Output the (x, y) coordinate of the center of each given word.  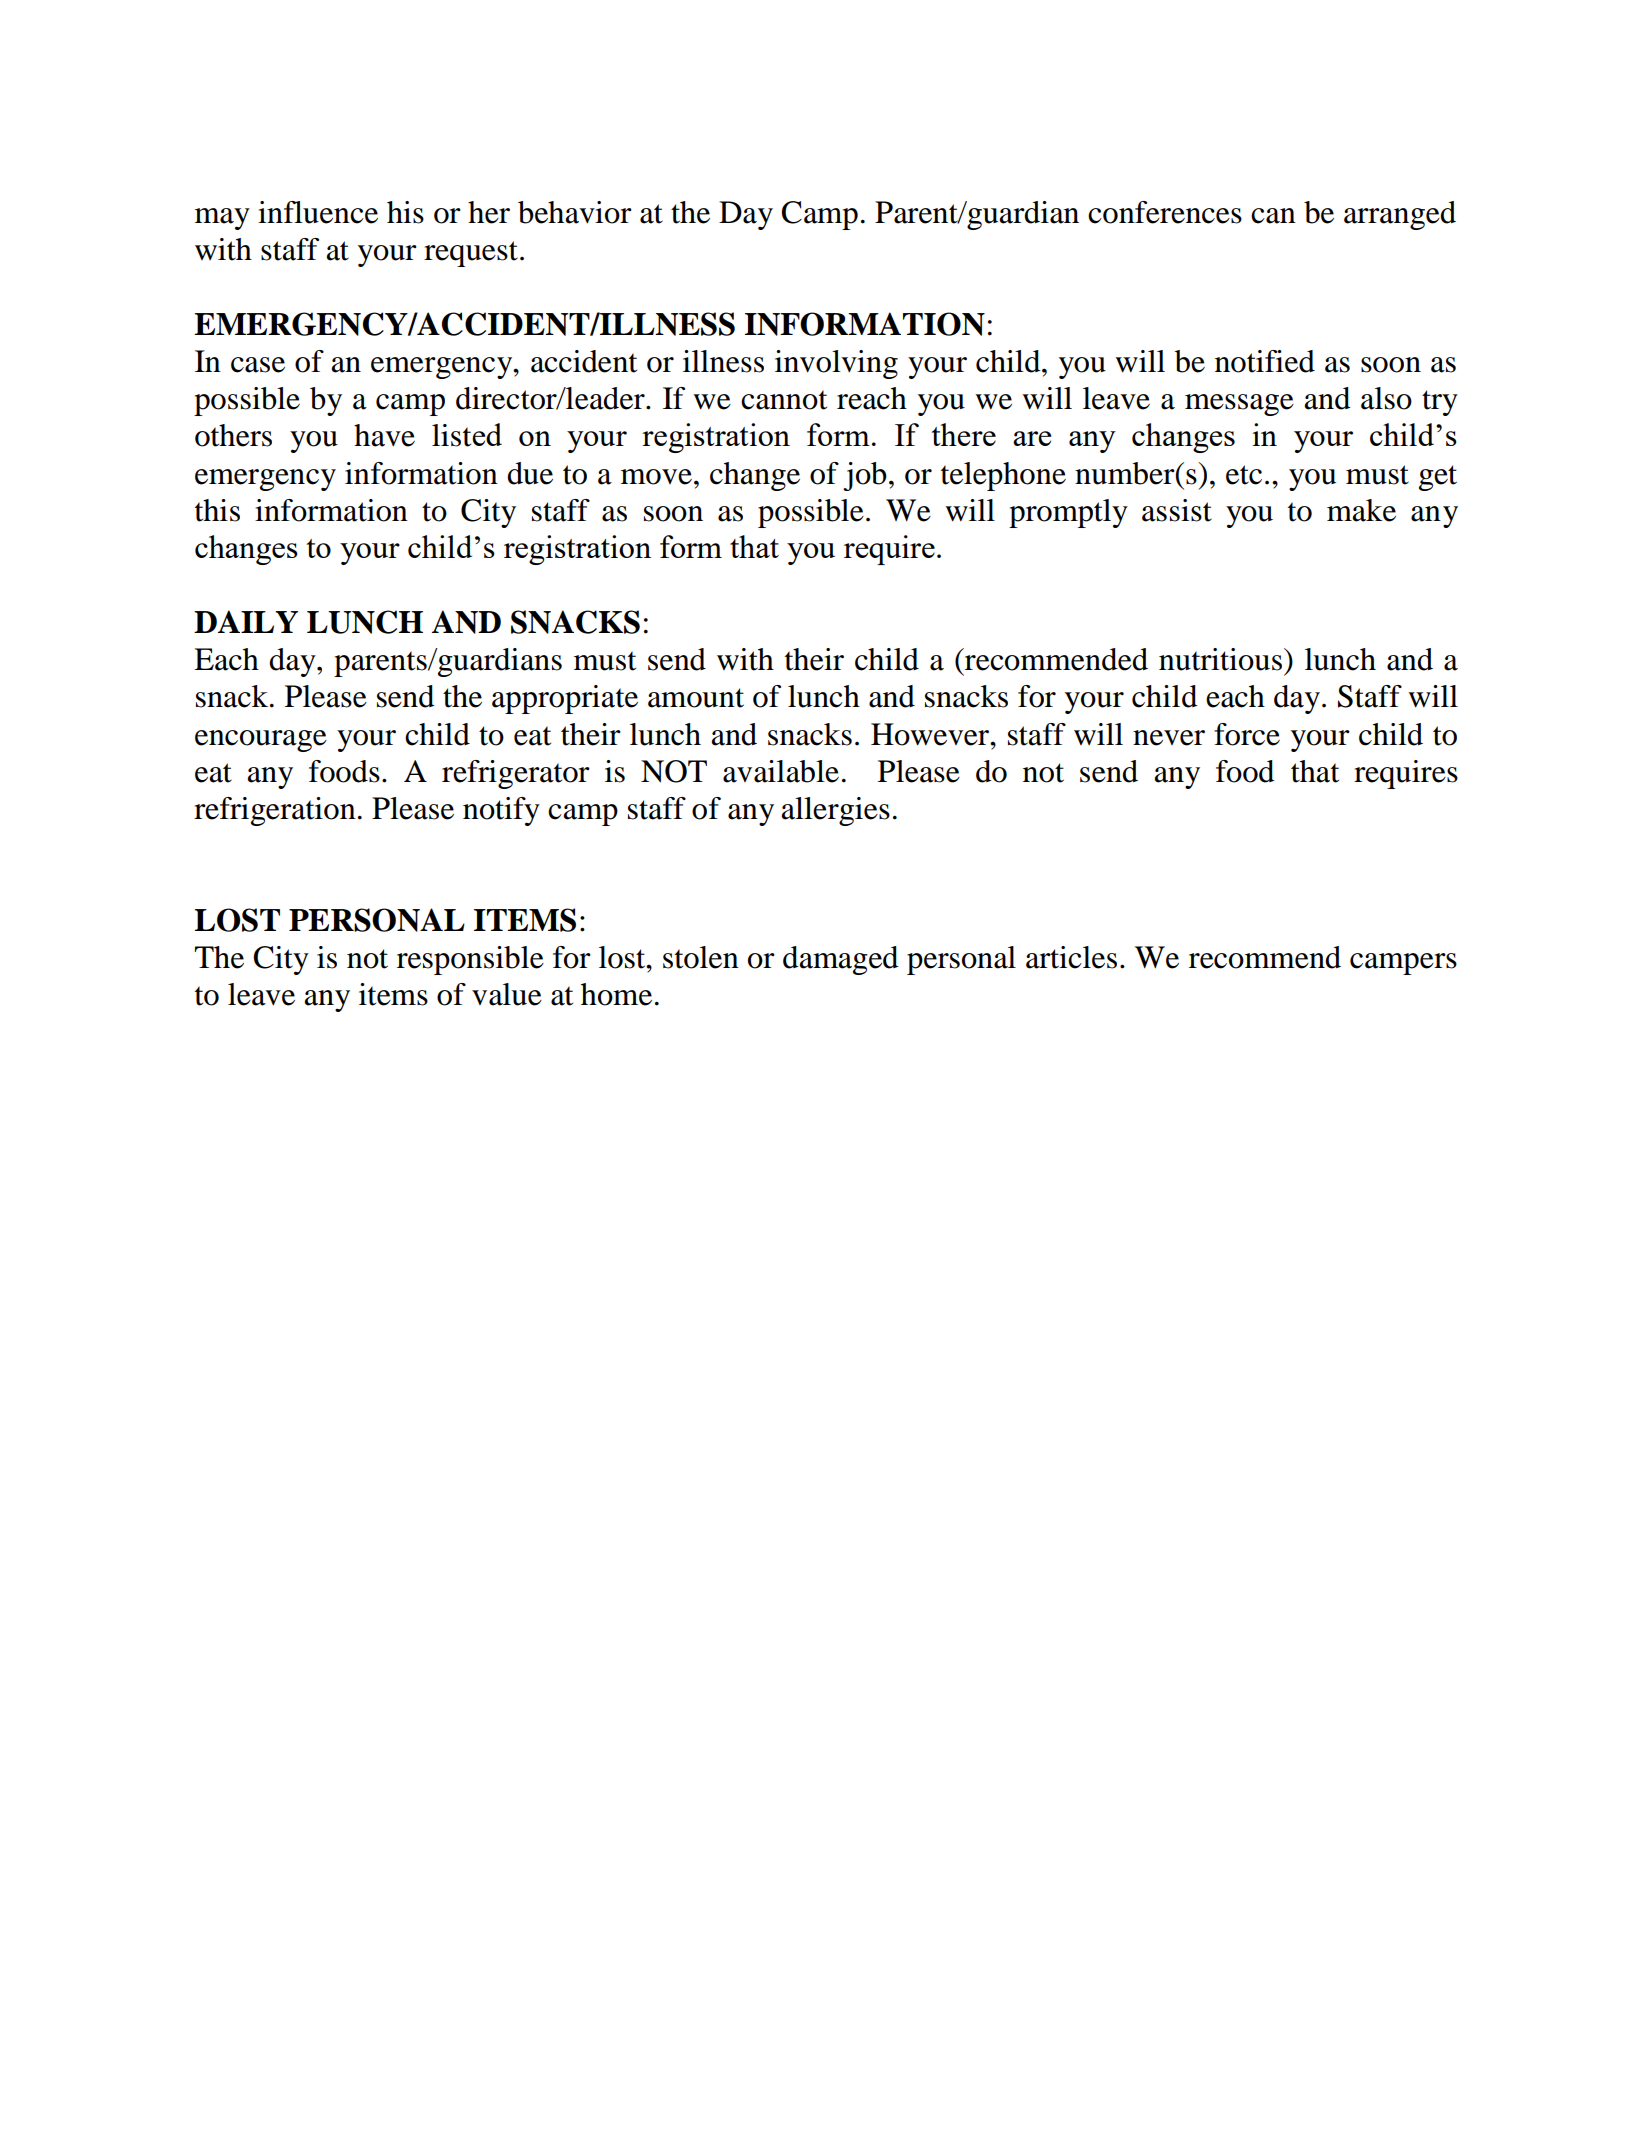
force (1247, 734)
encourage (261, 741)
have (384, 435)
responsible (470, 960)
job (865, 476)
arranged (1400, 215)
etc (1244, 475)
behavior (575, 212)
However (931, 734)
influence (318, 212)
